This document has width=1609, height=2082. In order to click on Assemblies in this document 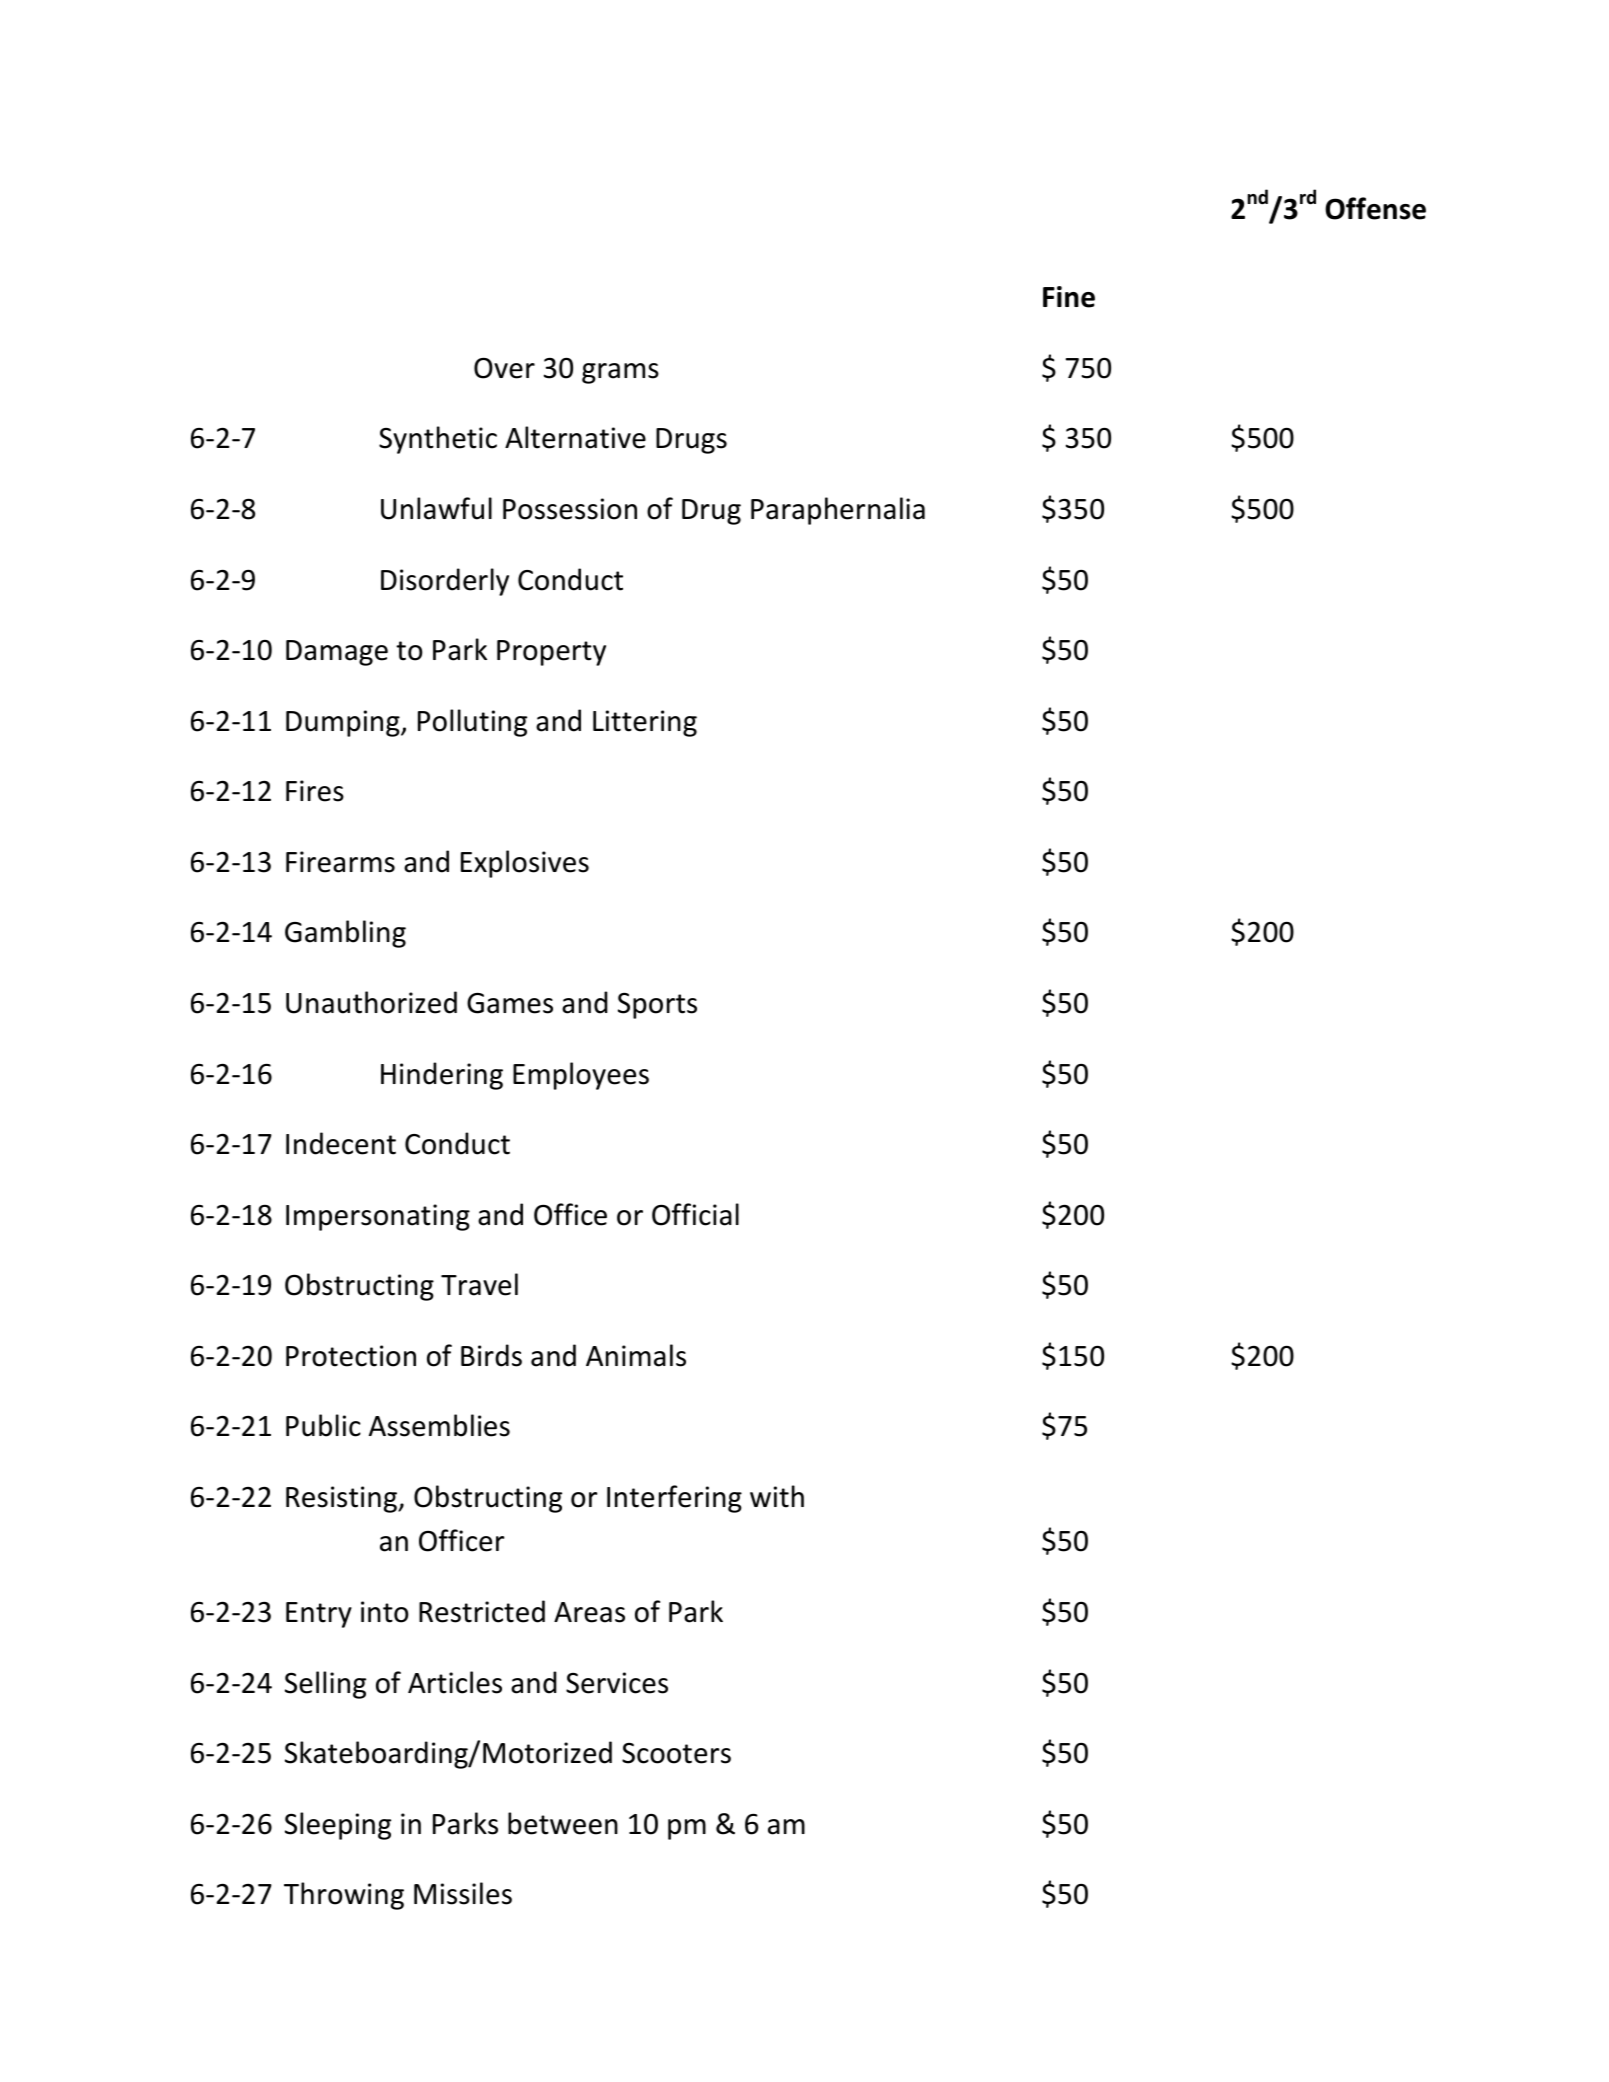, I will do `click(439, 1425)`.
